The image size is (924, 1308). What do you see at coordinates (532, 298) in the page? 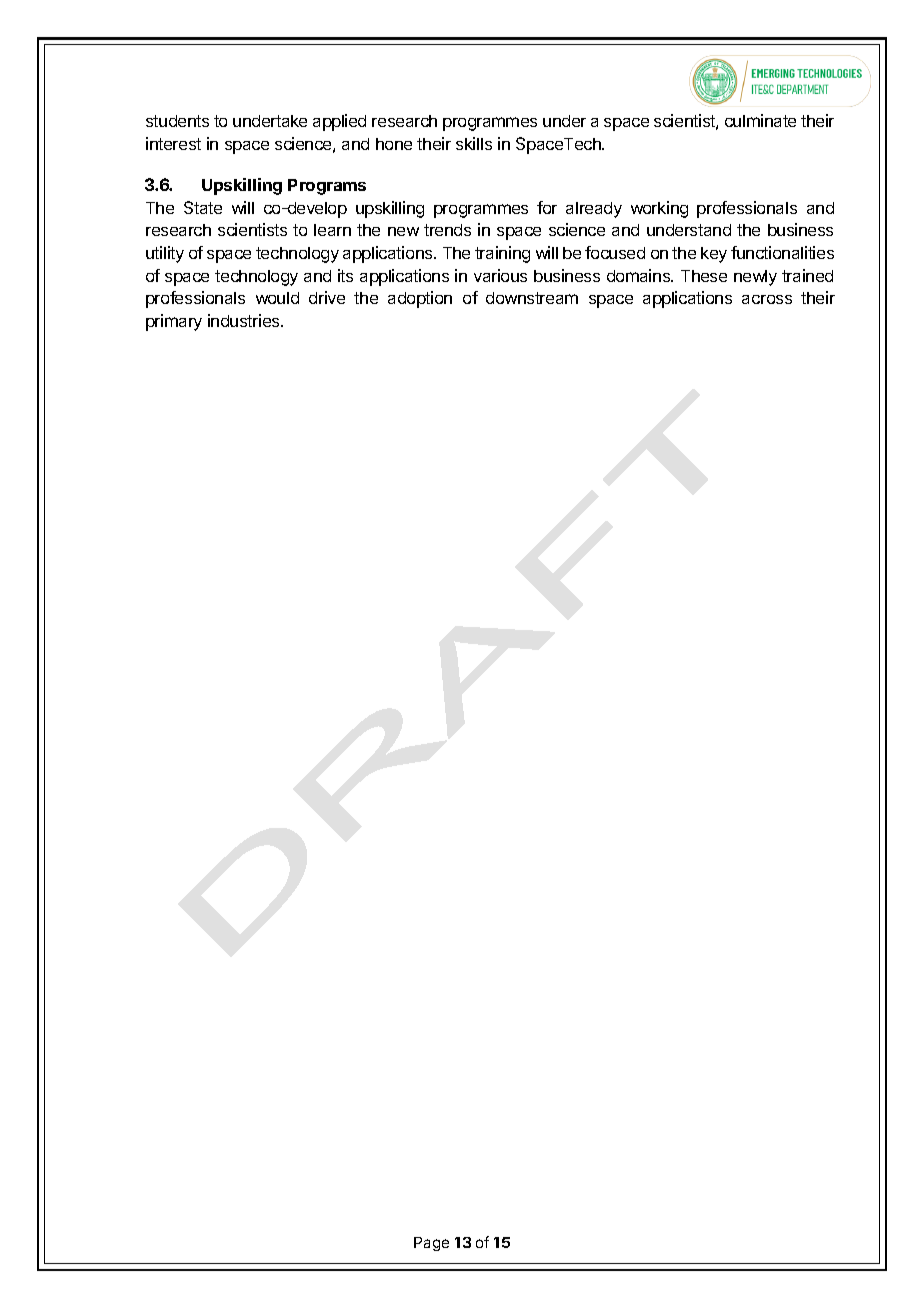
I see `downstream` at bounding box center [532, 298].
